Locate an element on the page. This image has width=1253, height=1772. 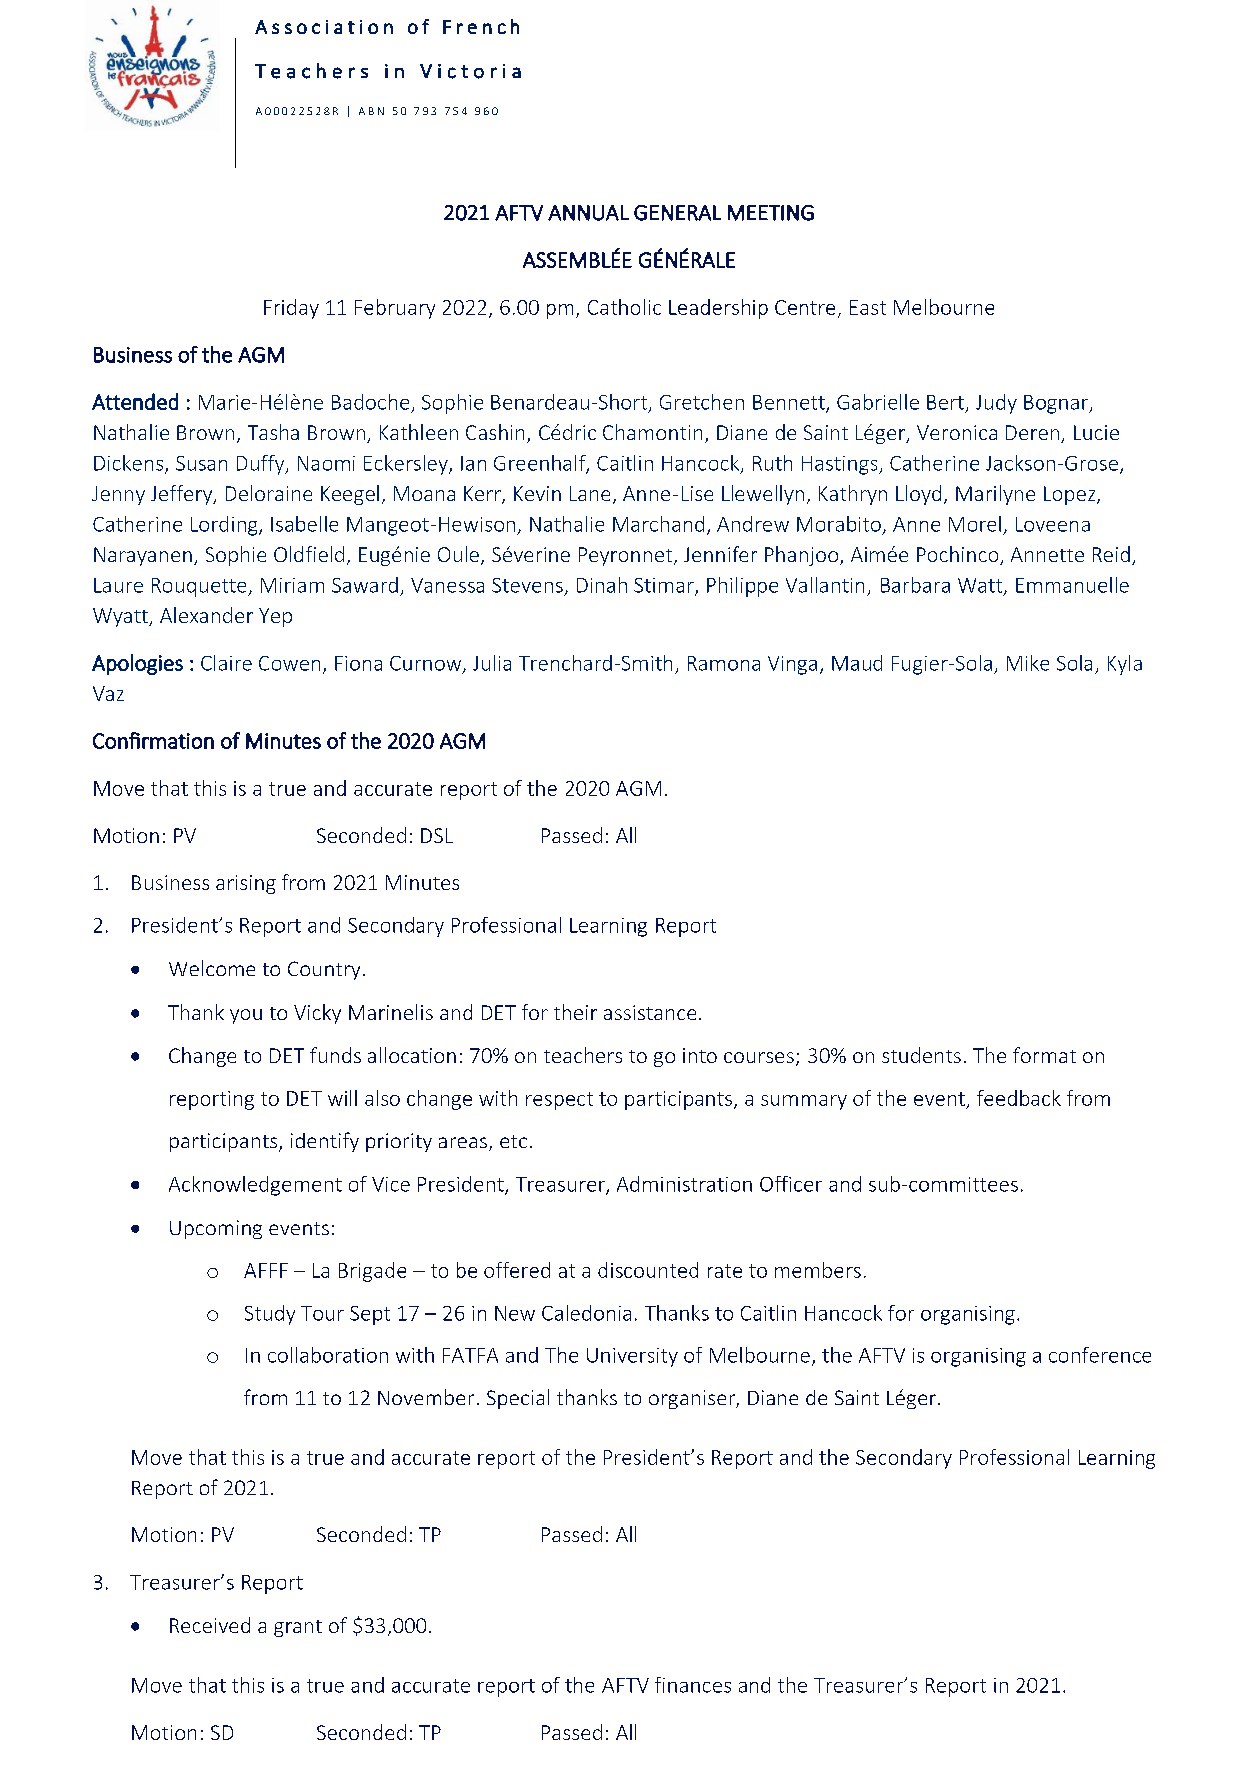
finances is located at coordinates (693, 1685).
